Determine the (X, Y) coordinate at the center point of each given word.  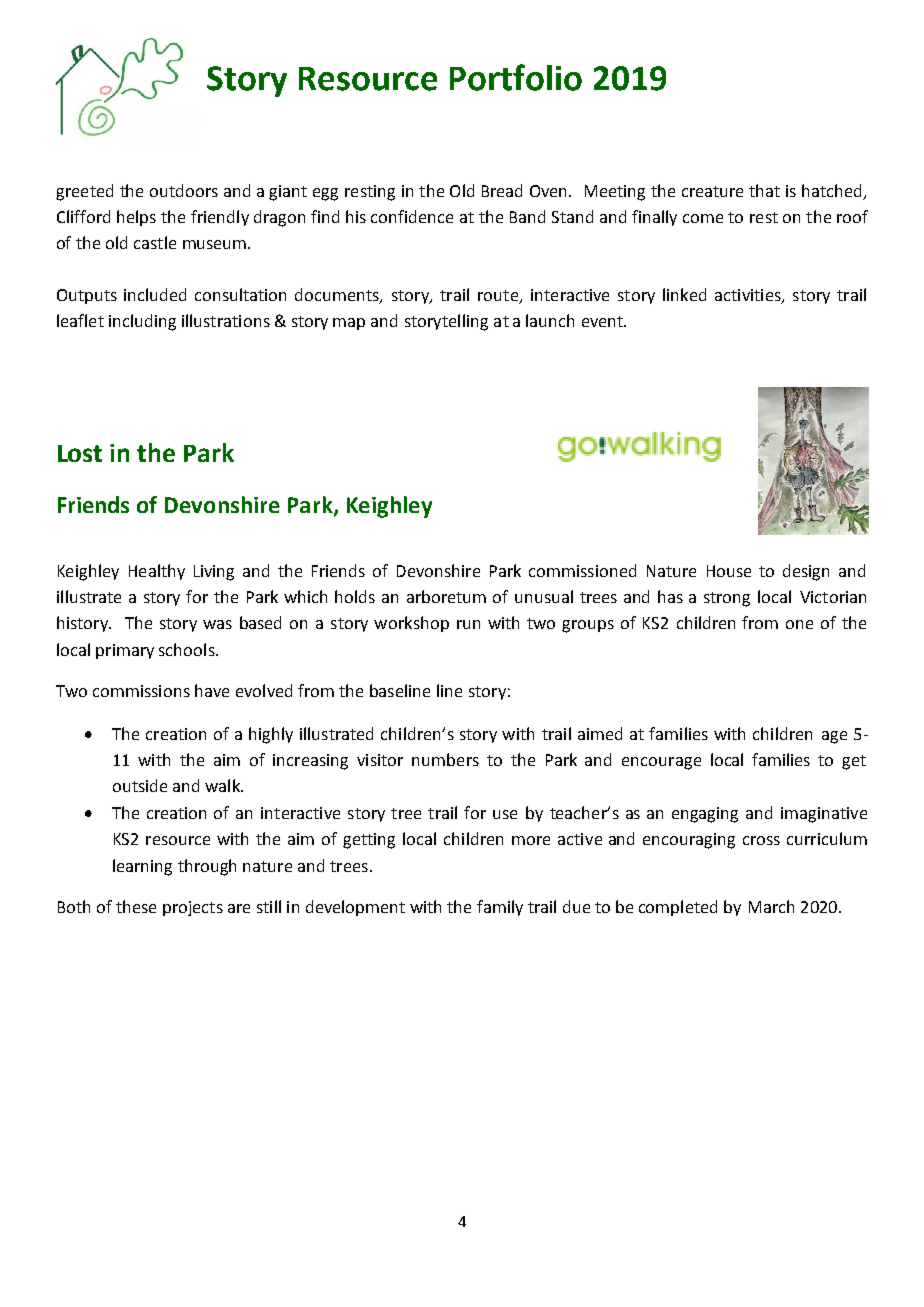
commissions (141, 691)
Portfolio (516, 77)
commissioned (582, 570)
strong (727, 599)
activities (749, 296)
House (729, 571)
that (764, 190)
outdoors (184, 190)
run (468, 624)
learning (142, 867)
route (499, 297)
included (155, 294)
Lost (80, 453)
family (500, 908)
